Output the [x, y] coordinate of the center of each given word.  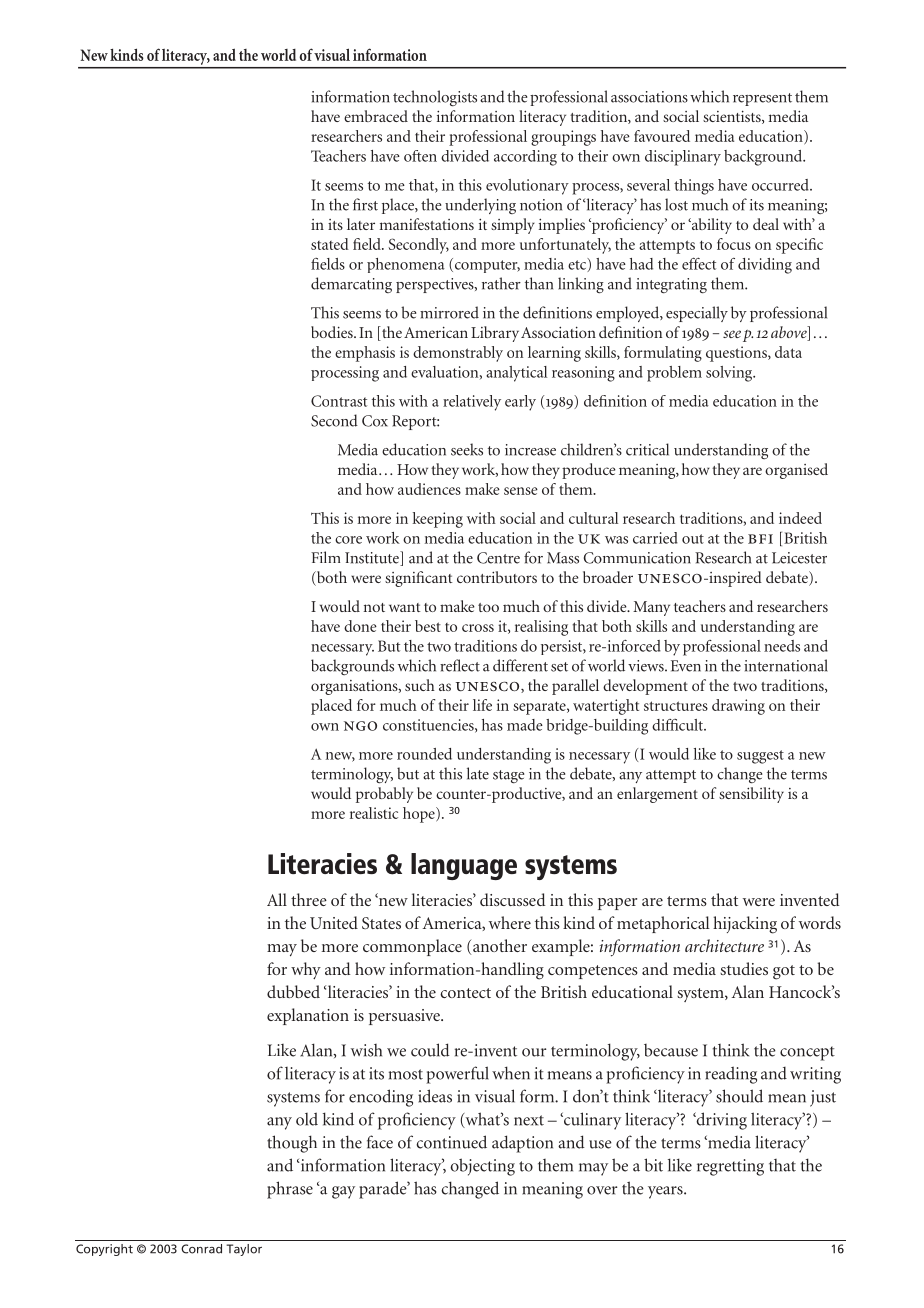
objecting [482, 1167]
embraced [376, 116]
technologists [435, 98]
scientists [733, 117]
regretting [730, 1167]
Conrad [201, 1249]
